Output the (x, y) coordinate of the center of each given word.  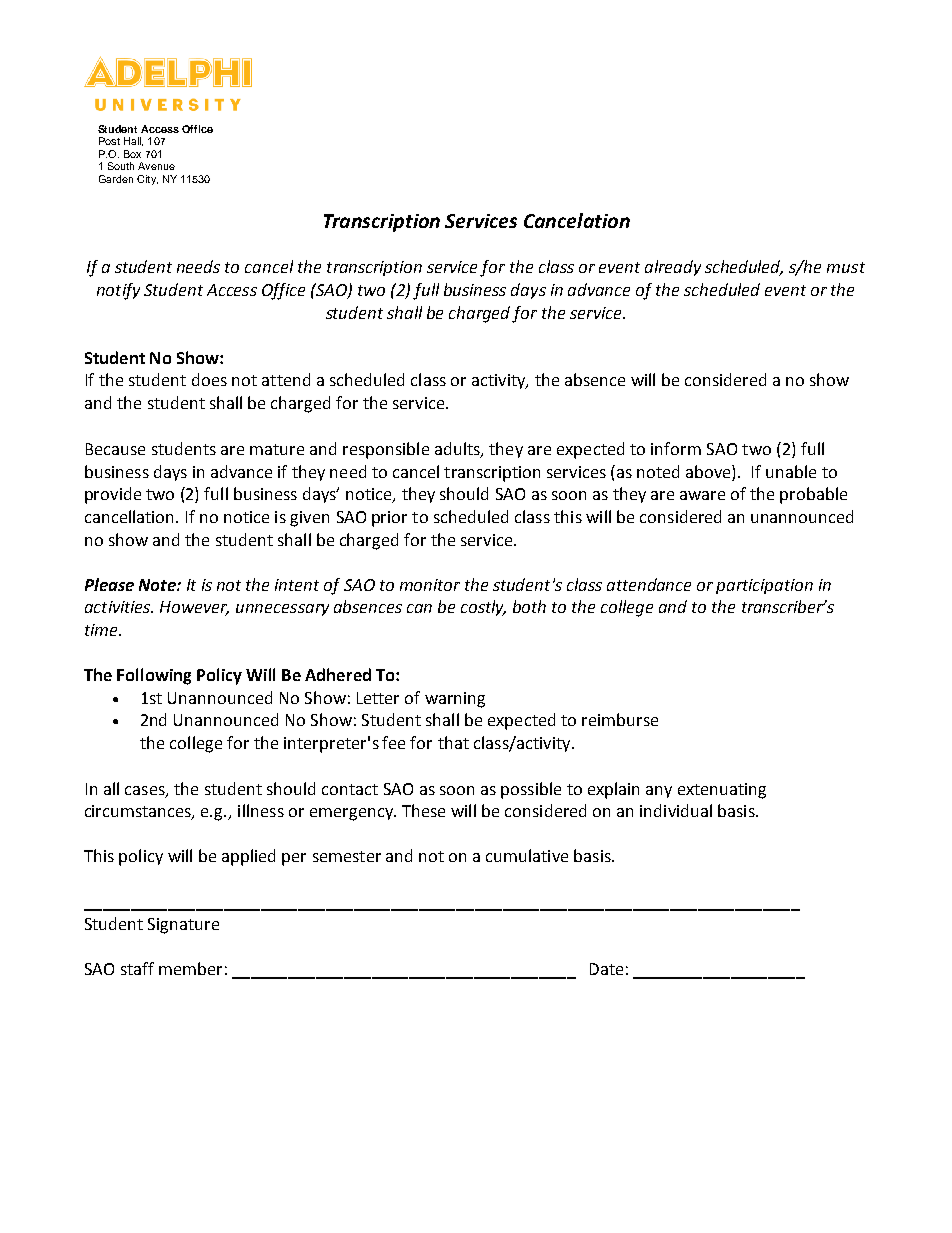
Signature (183, 926)
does (209, 379)
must (846, 267)
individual (676, 810)
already (673, 268)
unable (791, 471)
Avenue (156, 166)
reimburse (620, 719)
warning (455, 700)
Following (154, 676)
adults (458, 449)
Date (606, 969)
